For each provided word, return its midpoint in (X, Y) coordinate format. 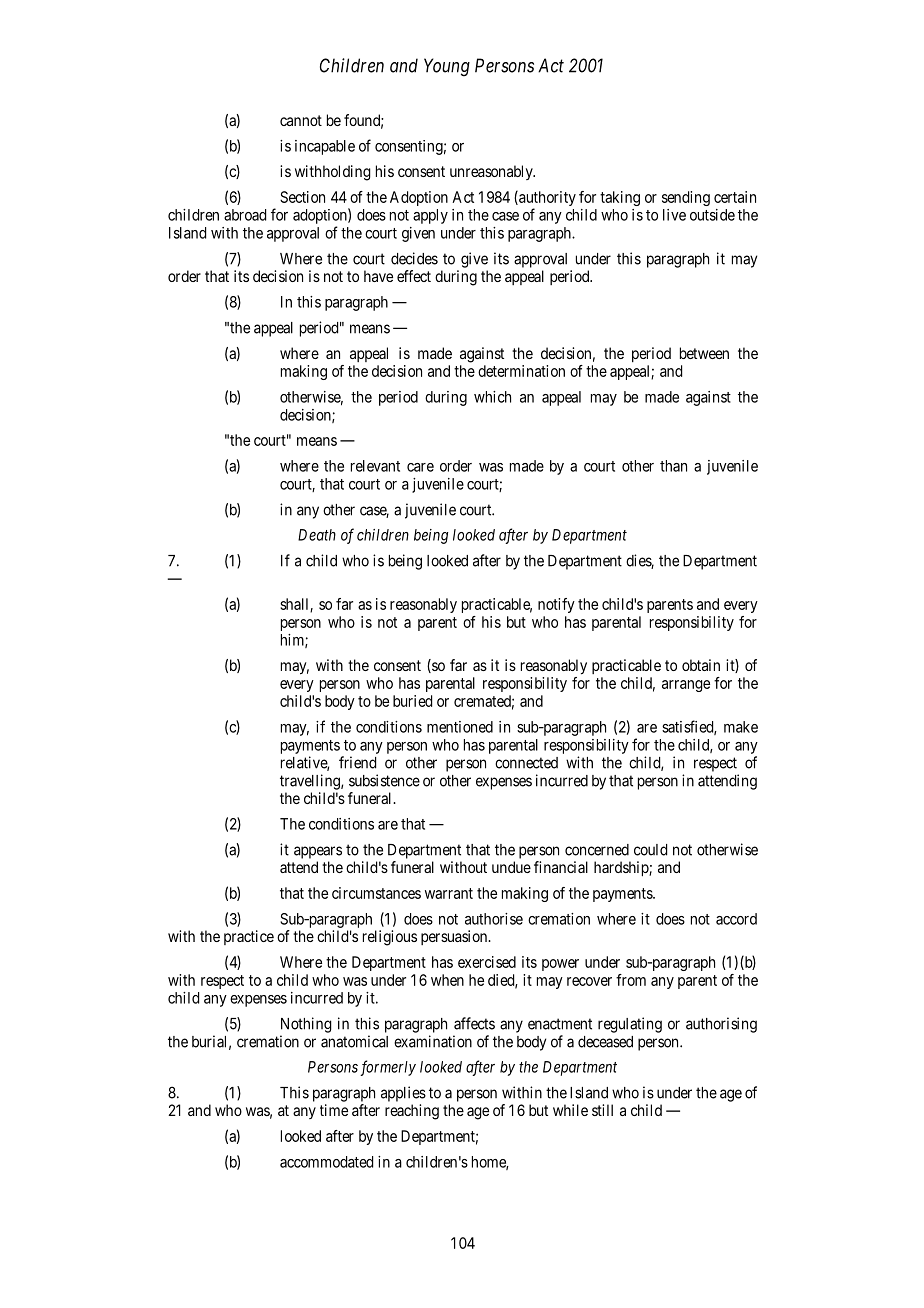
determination (521, 371)
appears (318, 852)
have (378, 276)
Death (317, 535)
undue (511, 867)
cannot (301, 120)
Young (447, 67)
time (334, 1110)
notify (556, 605)
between (704, 353)
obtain (701, 665)
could (650, 850)
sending (686, 198)
